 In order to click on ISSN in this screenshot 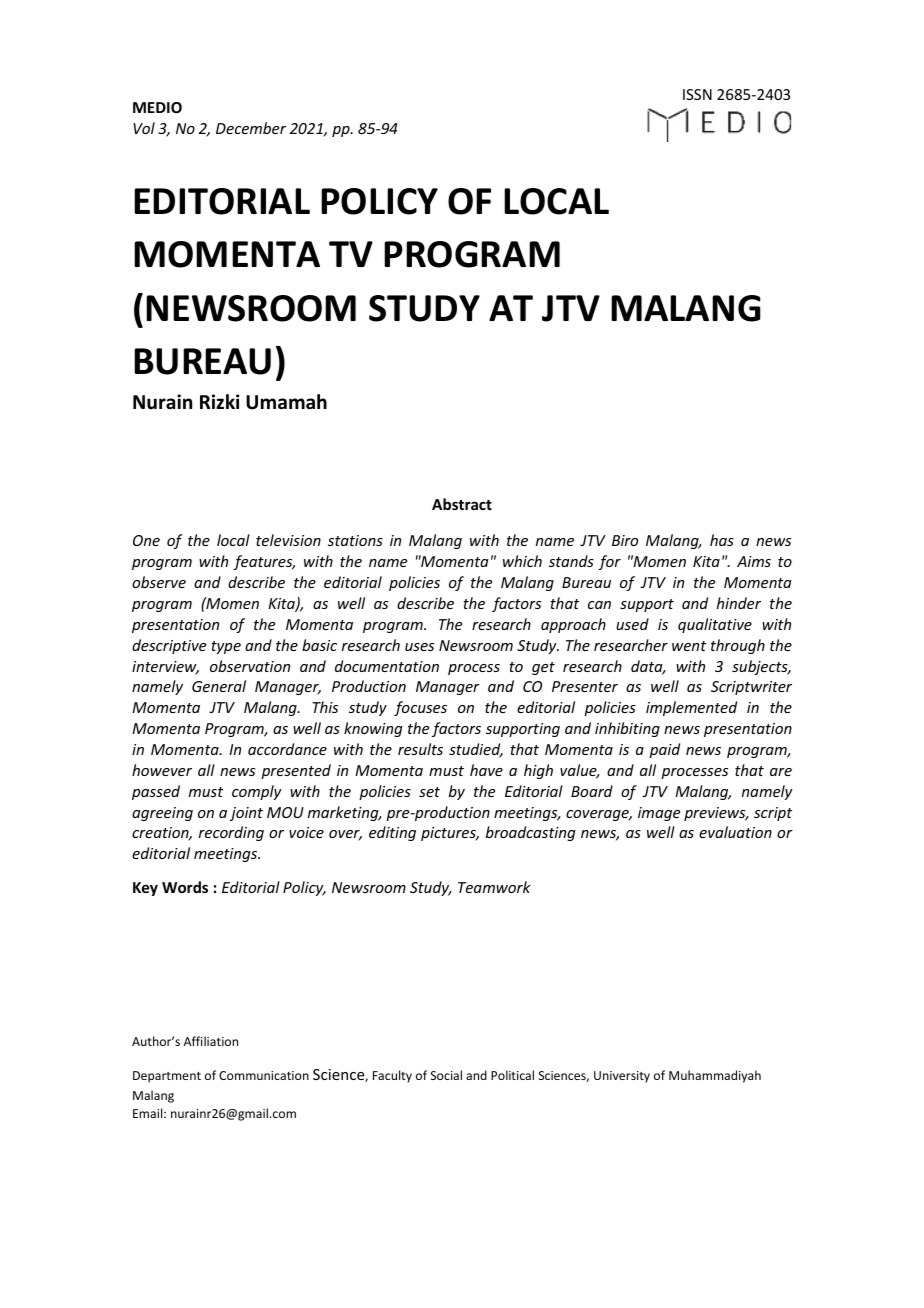, I will do `click(697, 94)`.
